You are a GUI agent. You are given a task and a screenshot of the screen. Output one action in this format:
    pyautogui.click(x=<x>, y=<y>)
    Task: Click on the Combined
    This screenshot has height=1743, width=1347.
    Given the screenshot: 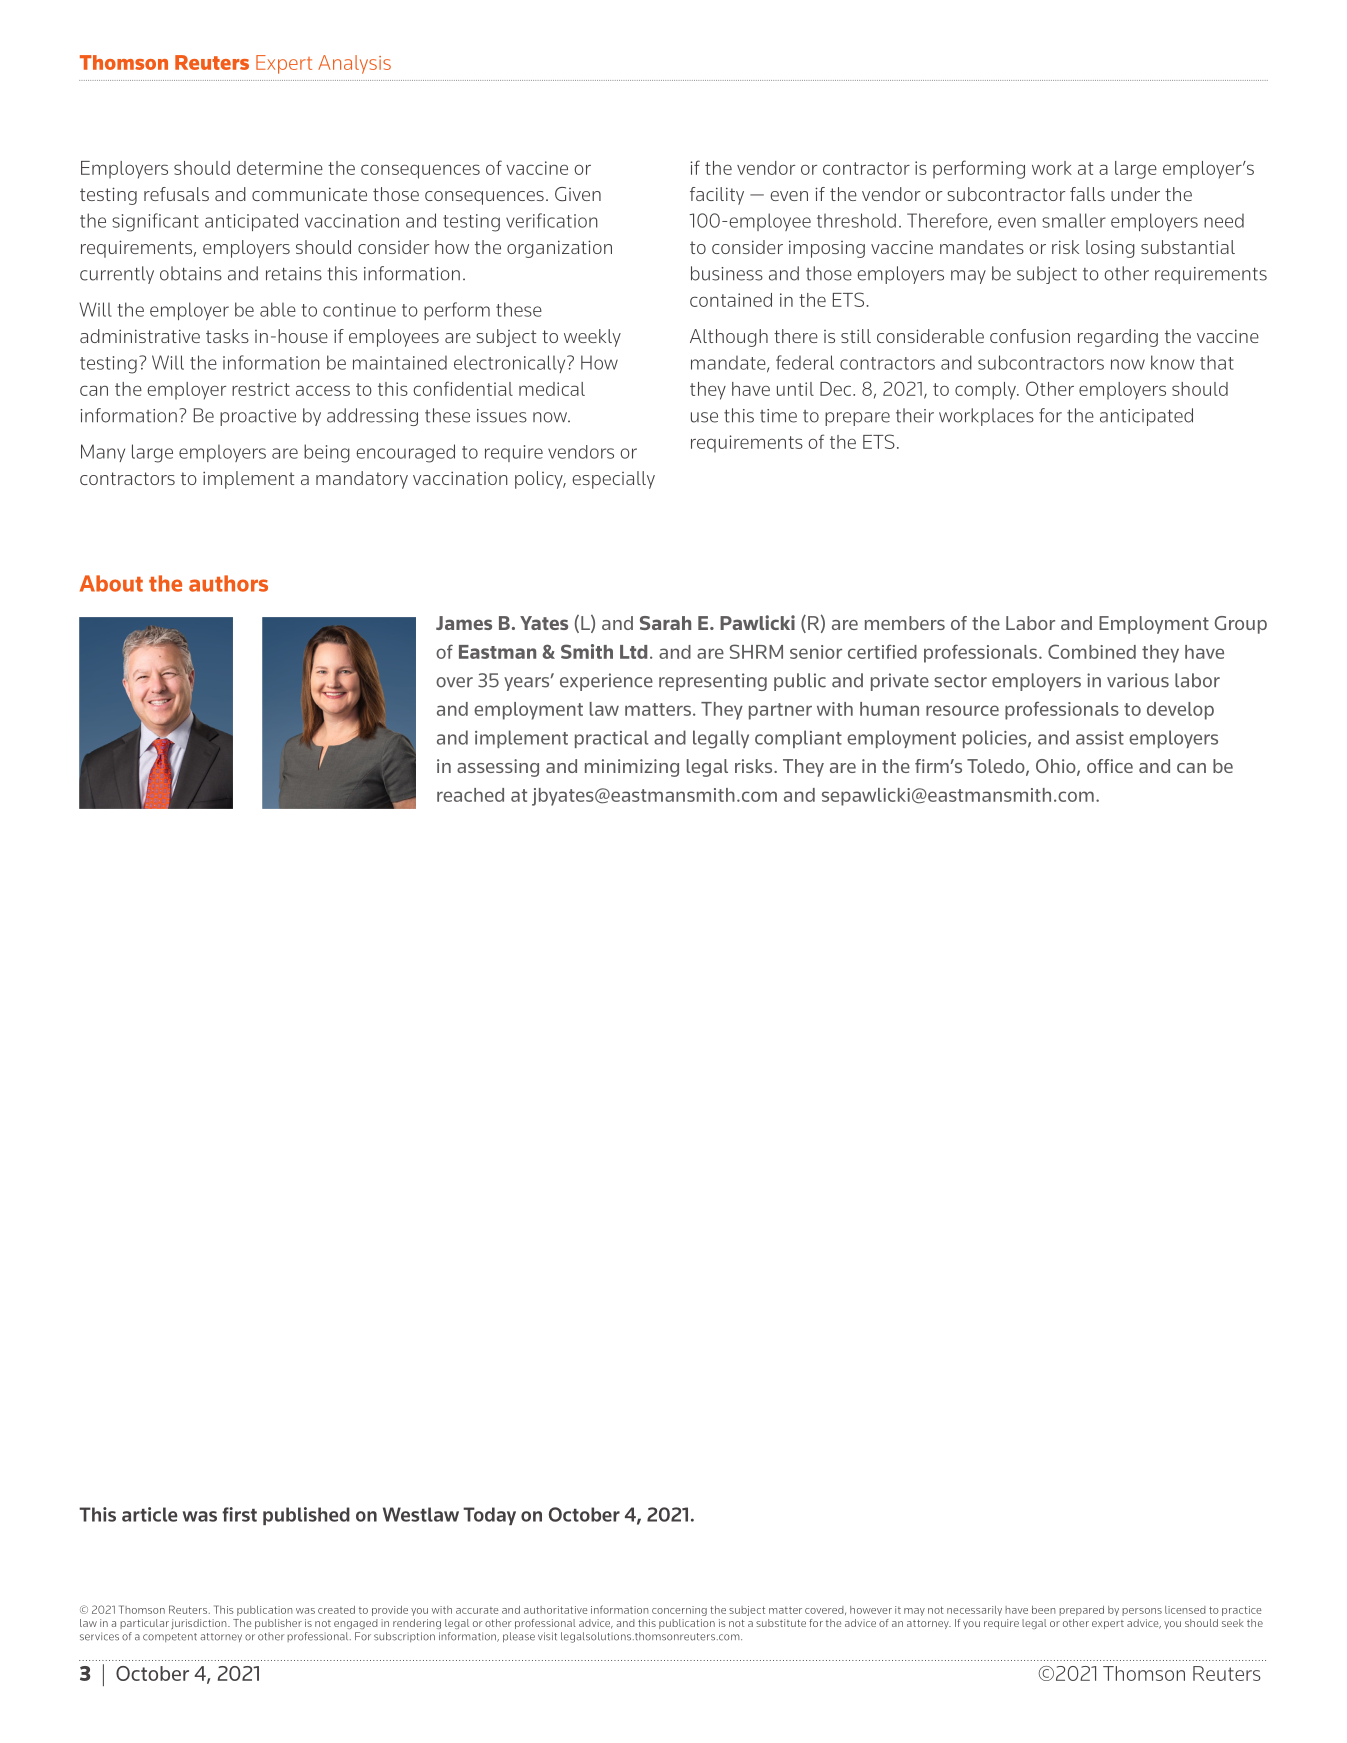 What is the action you would take?
    pyautogui.click(x=1092, y=651)
